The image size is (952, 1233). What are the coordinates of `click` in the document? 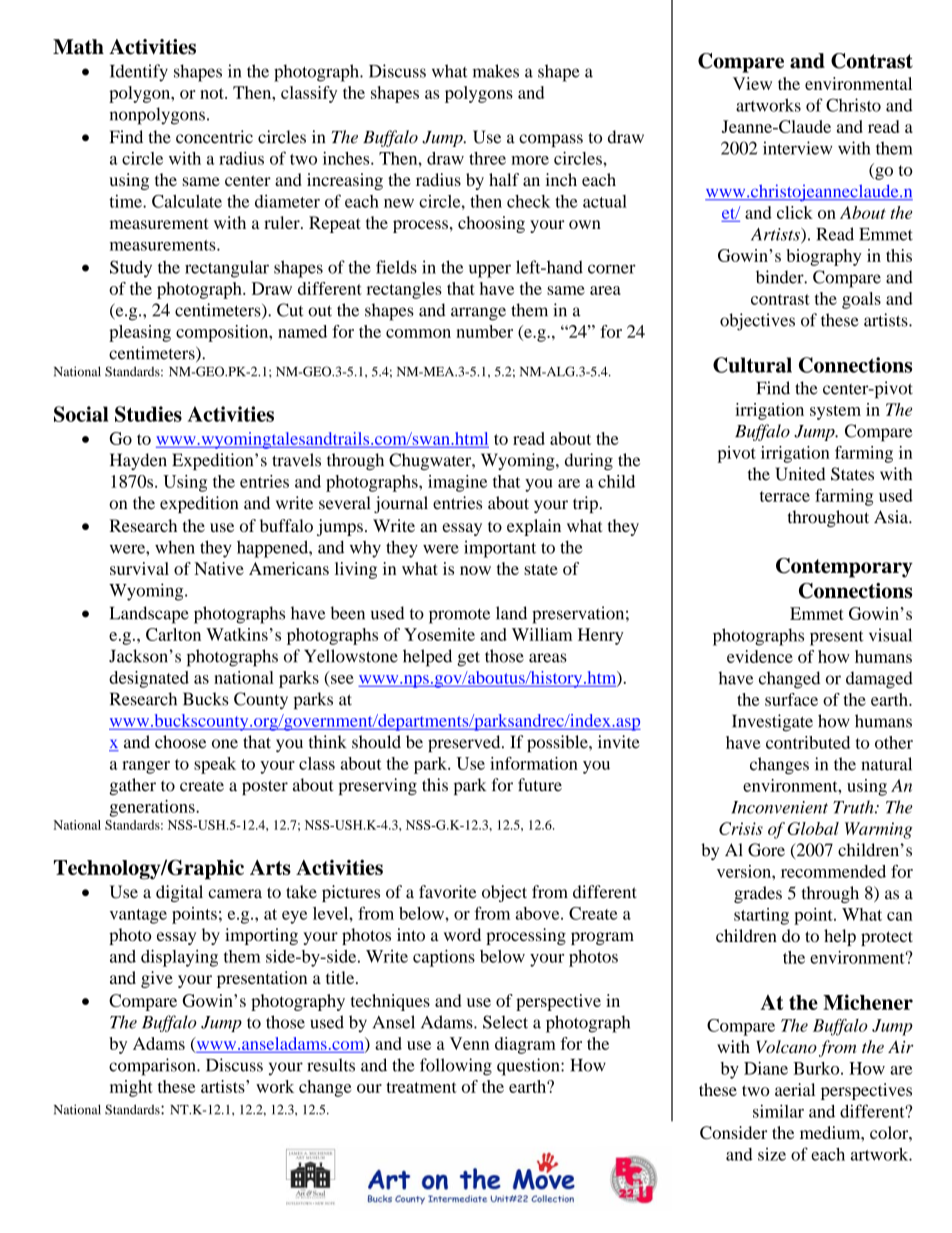 It's located at (795, 212).
